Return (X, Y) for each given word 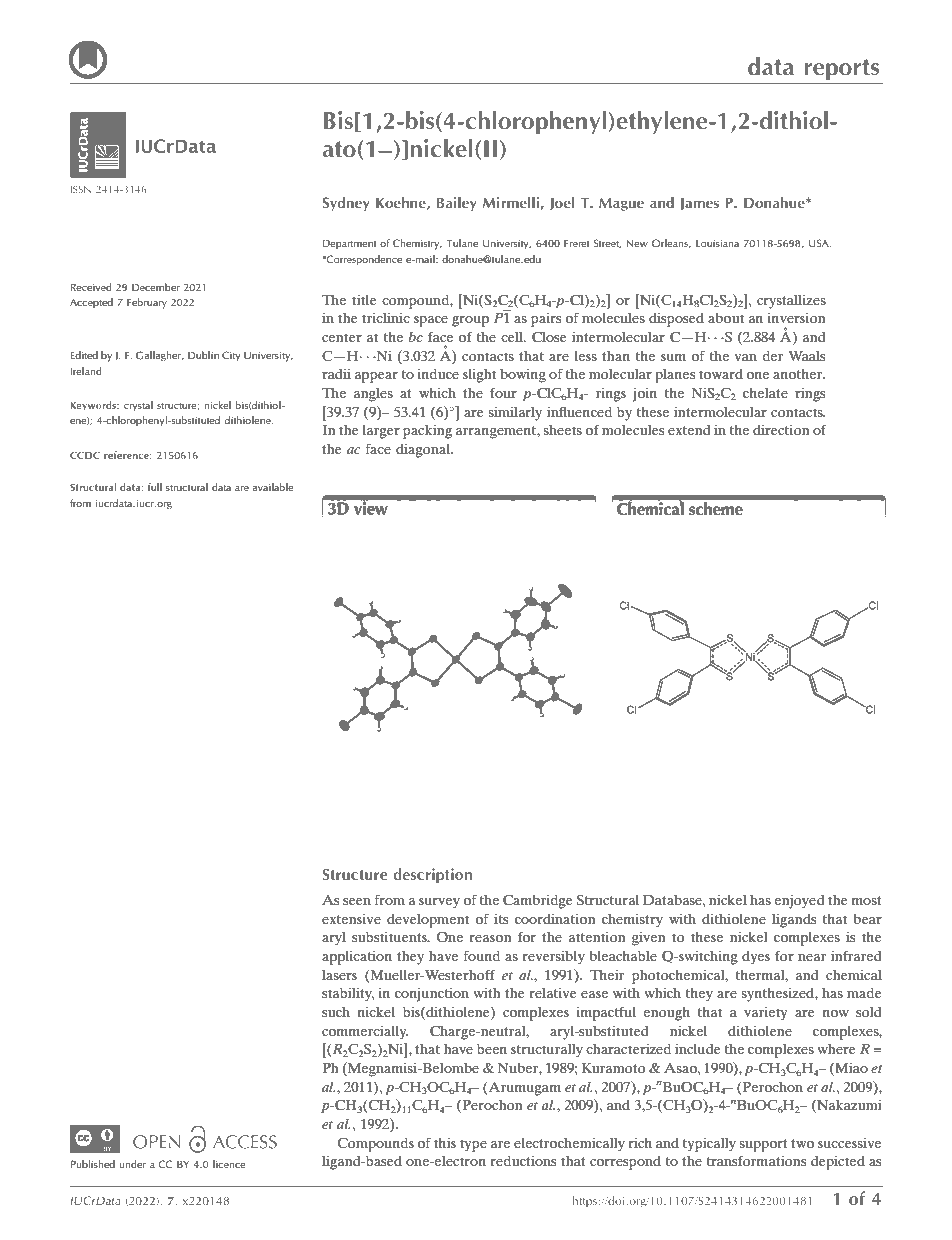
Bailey (457, 203)
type (473, 1145)
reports (841, 69)
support (763, 1145)
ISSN (81, 189)
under (132, 1164)
